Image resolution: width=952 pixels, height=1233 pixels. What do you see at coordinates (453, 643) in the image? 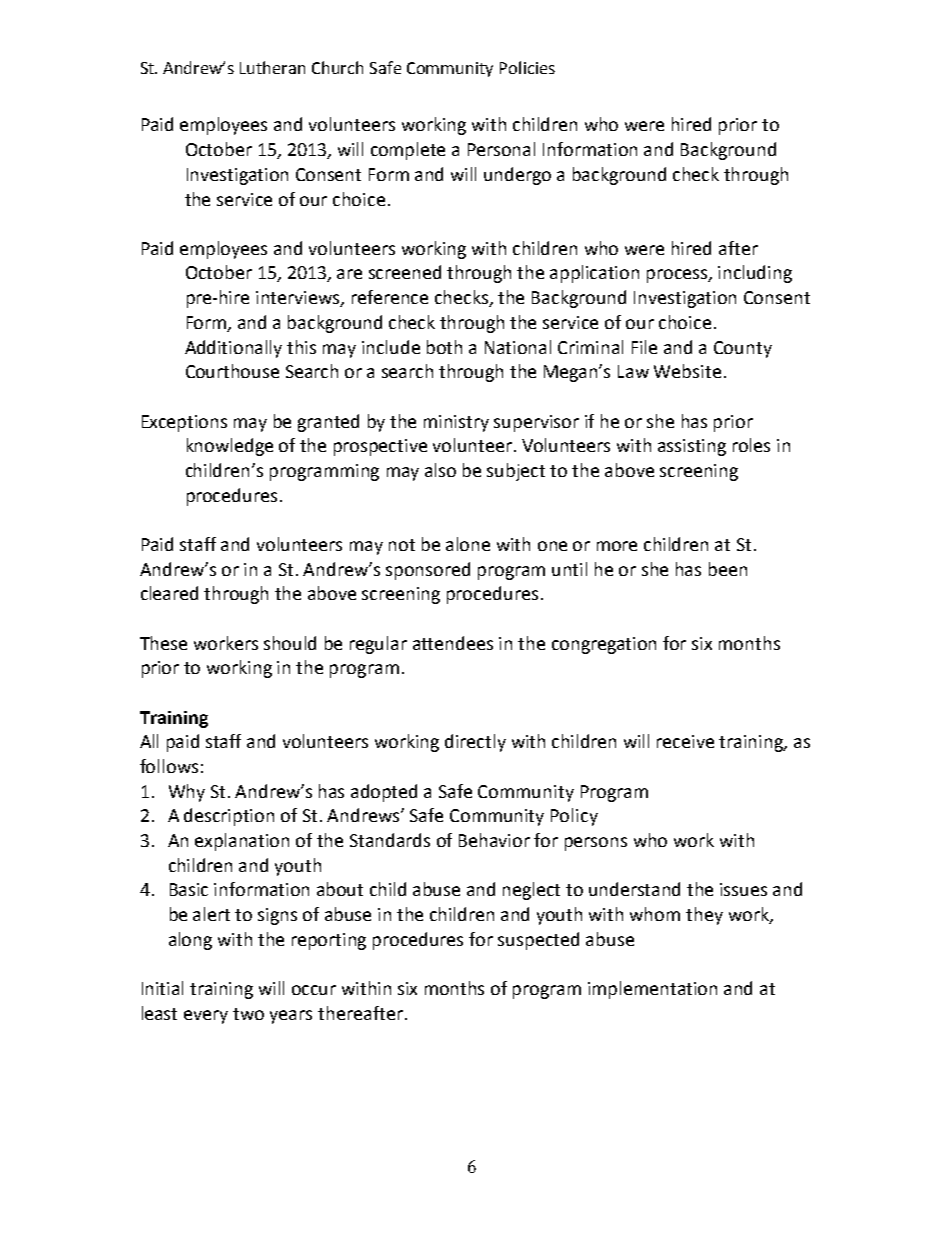
I see `attendees` at bounding box center [453, 643].
